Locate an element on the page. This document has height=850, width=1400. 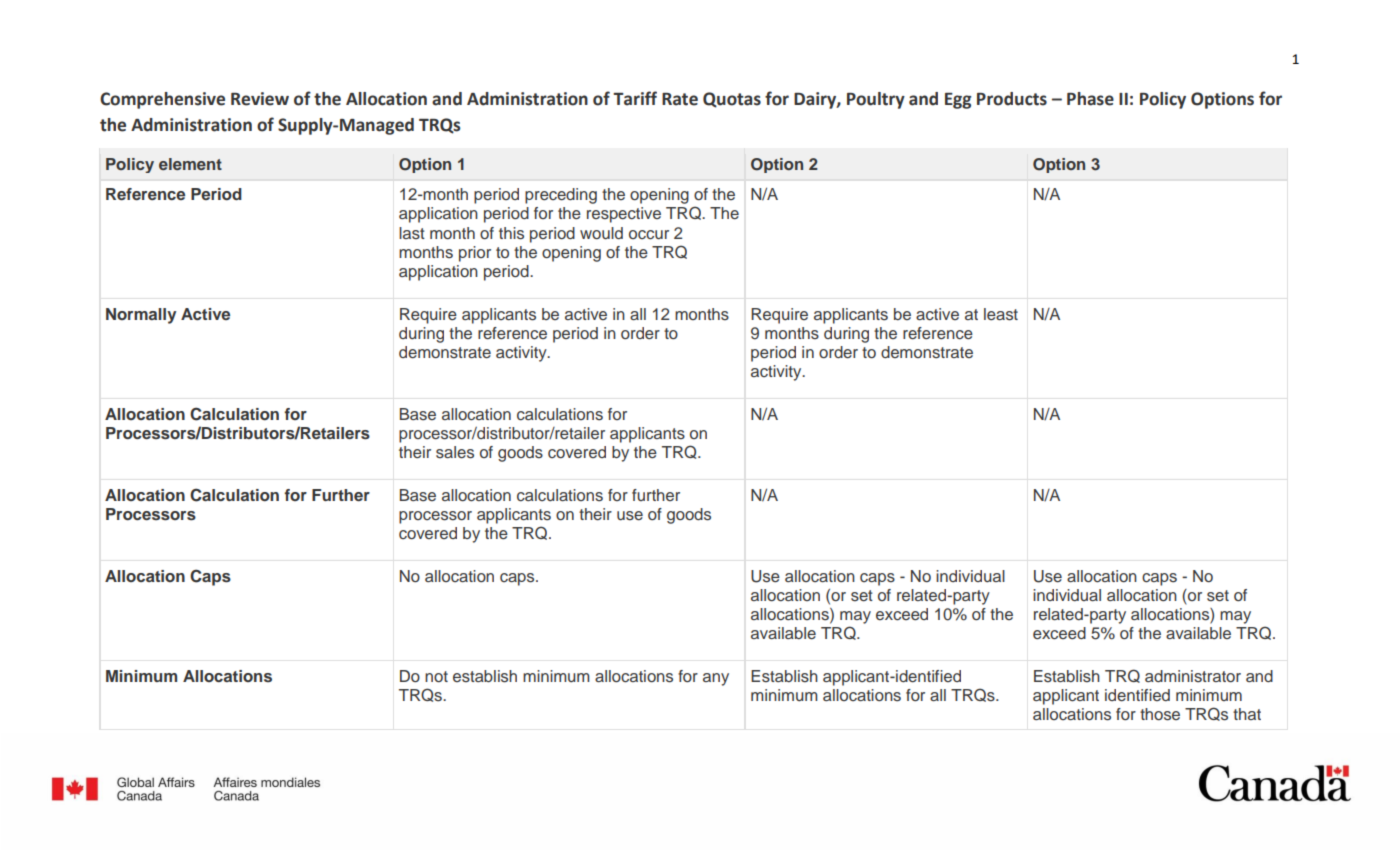
least is located at coordinates (1001, 314).
